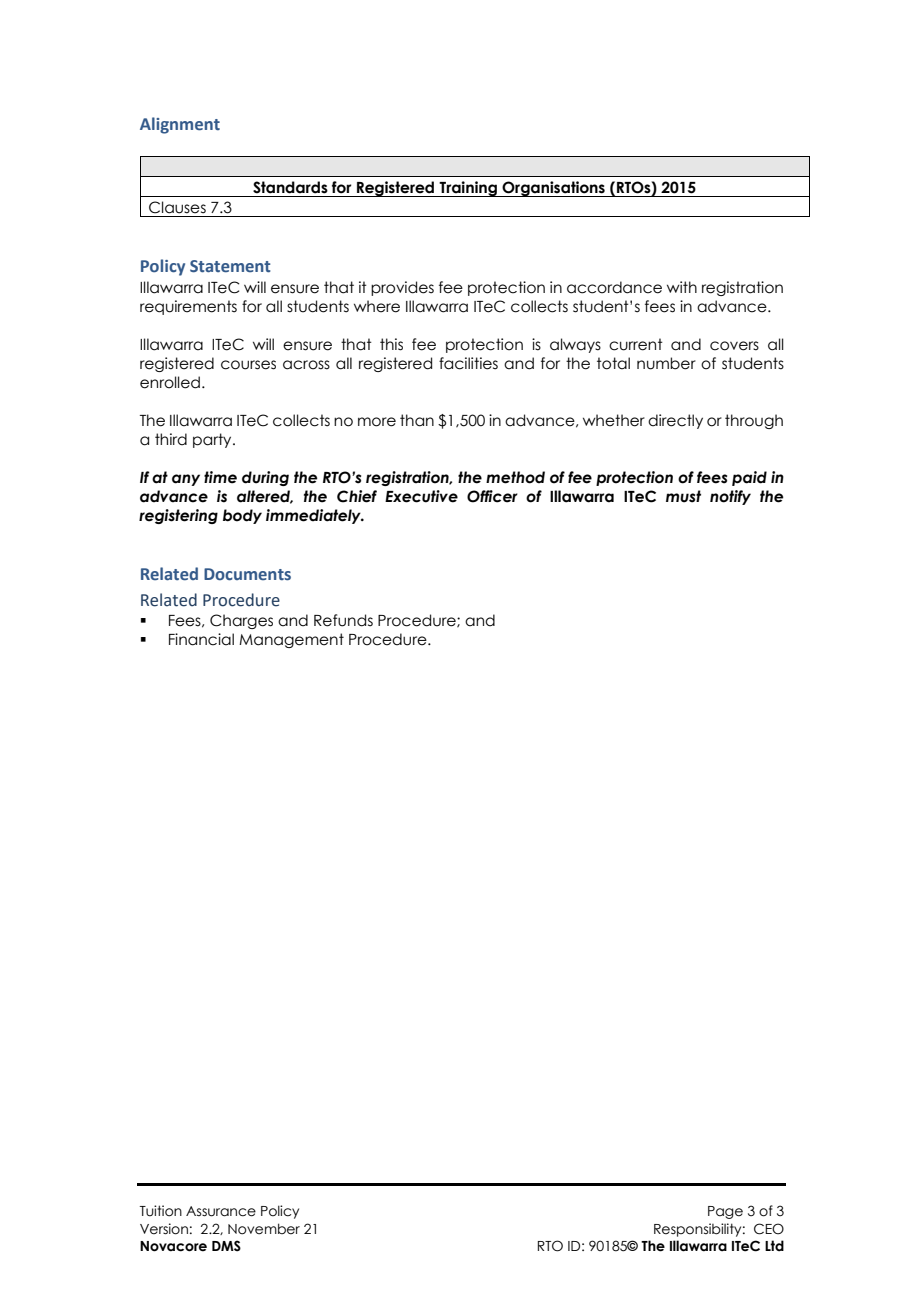 The height and width of the screenshot is (1309, 924). What do you see at coordinates (343, 620) in the screenshot?
I see `Refunds` at bounding box center [343, 620].
